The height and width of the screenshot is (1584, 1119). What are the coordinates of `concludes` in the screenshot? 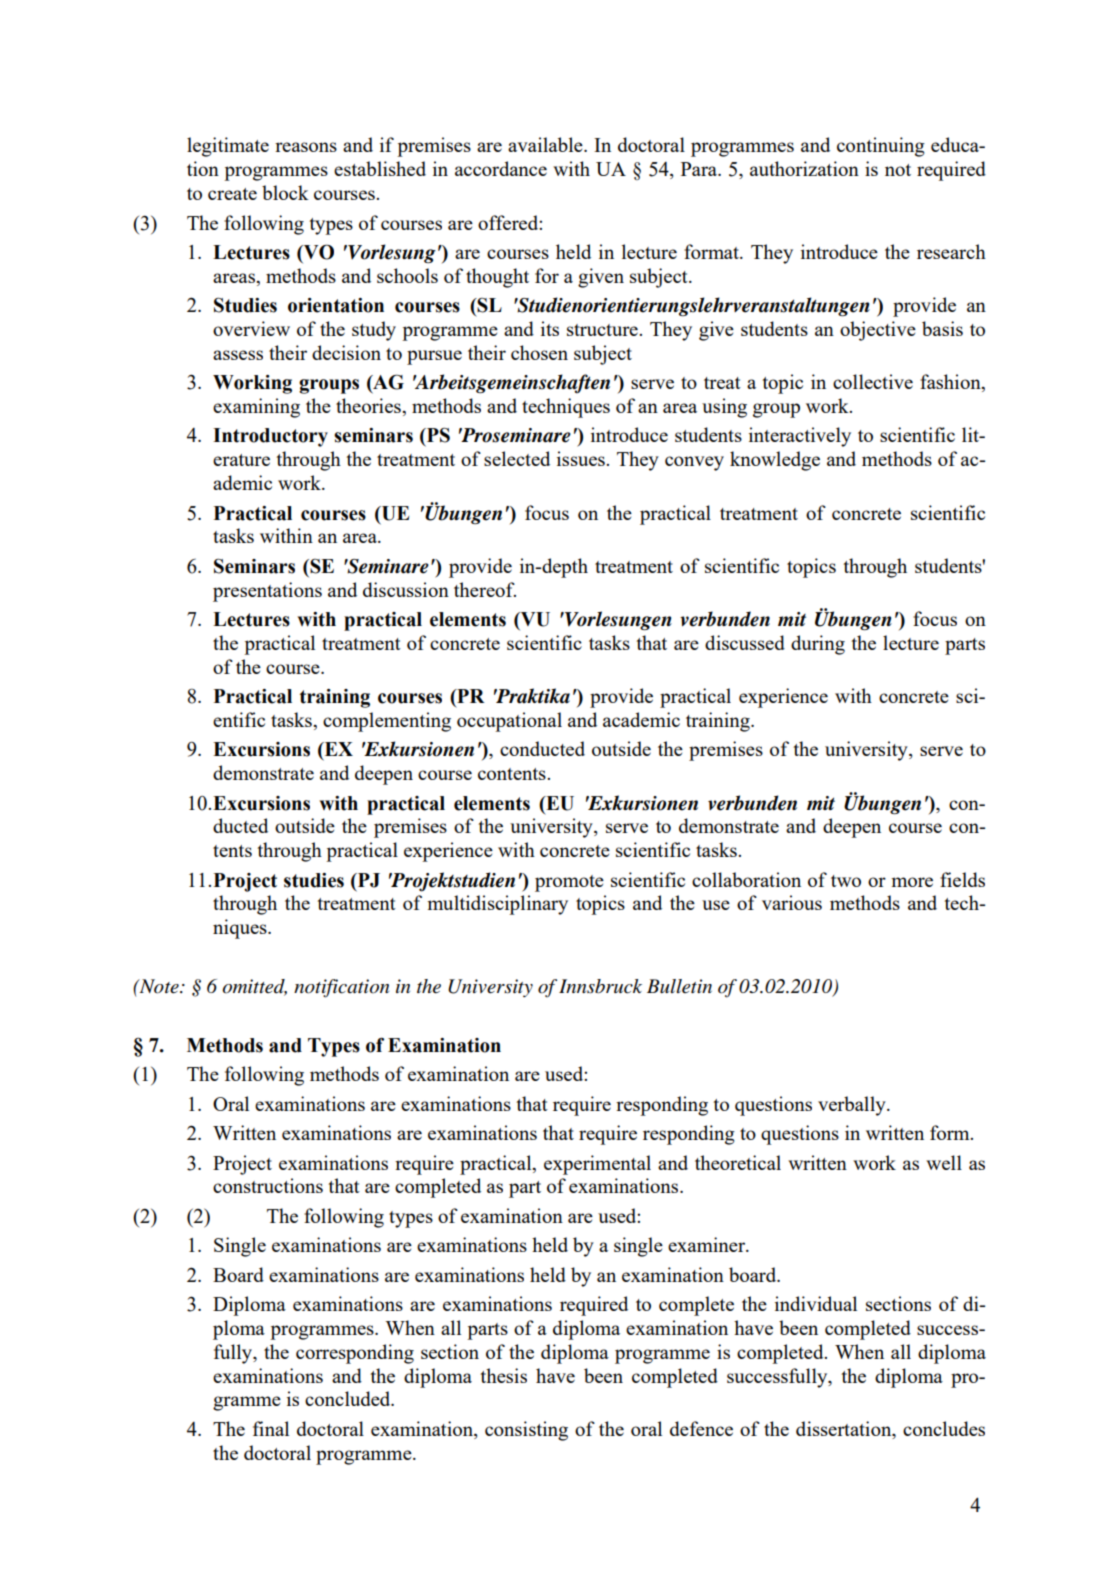 It's located at (944, 1428).
